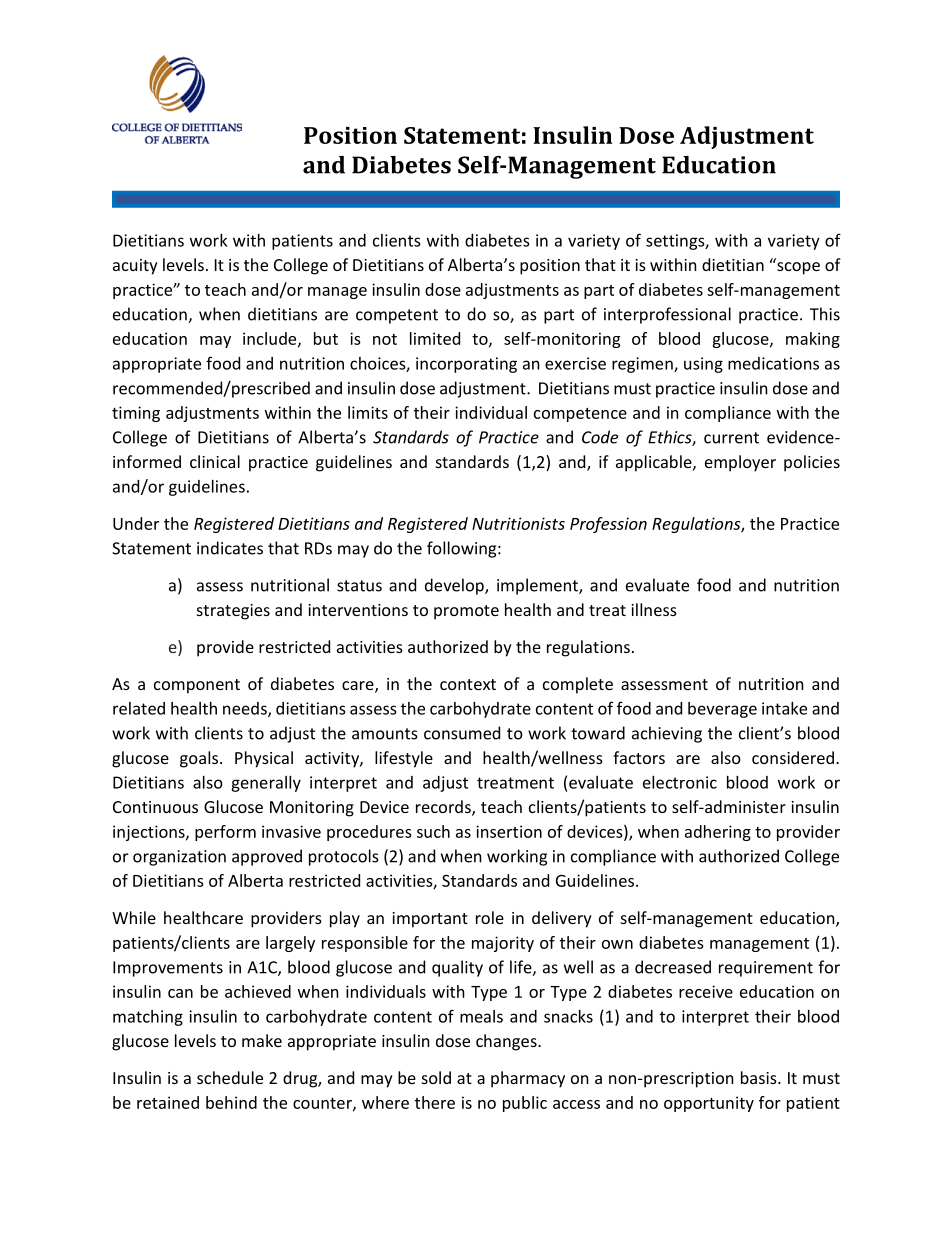 This document has height=1233, width=952. What do you see at coordinates (435, 338) in the document?
I see `limited` at bounding box center [435, 338].
